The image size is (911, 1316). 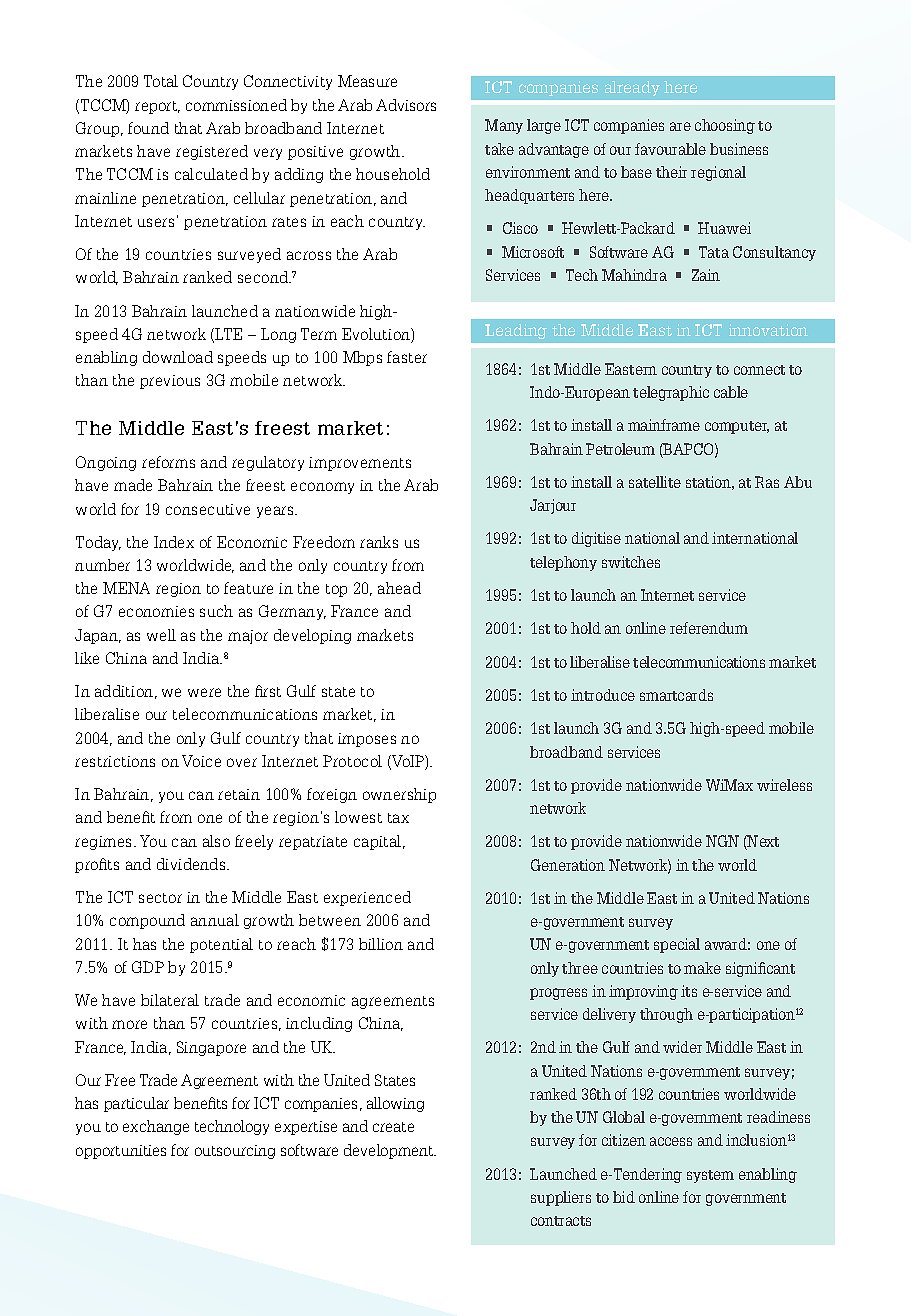 I want to click on well, so click(x=161, y=635).
